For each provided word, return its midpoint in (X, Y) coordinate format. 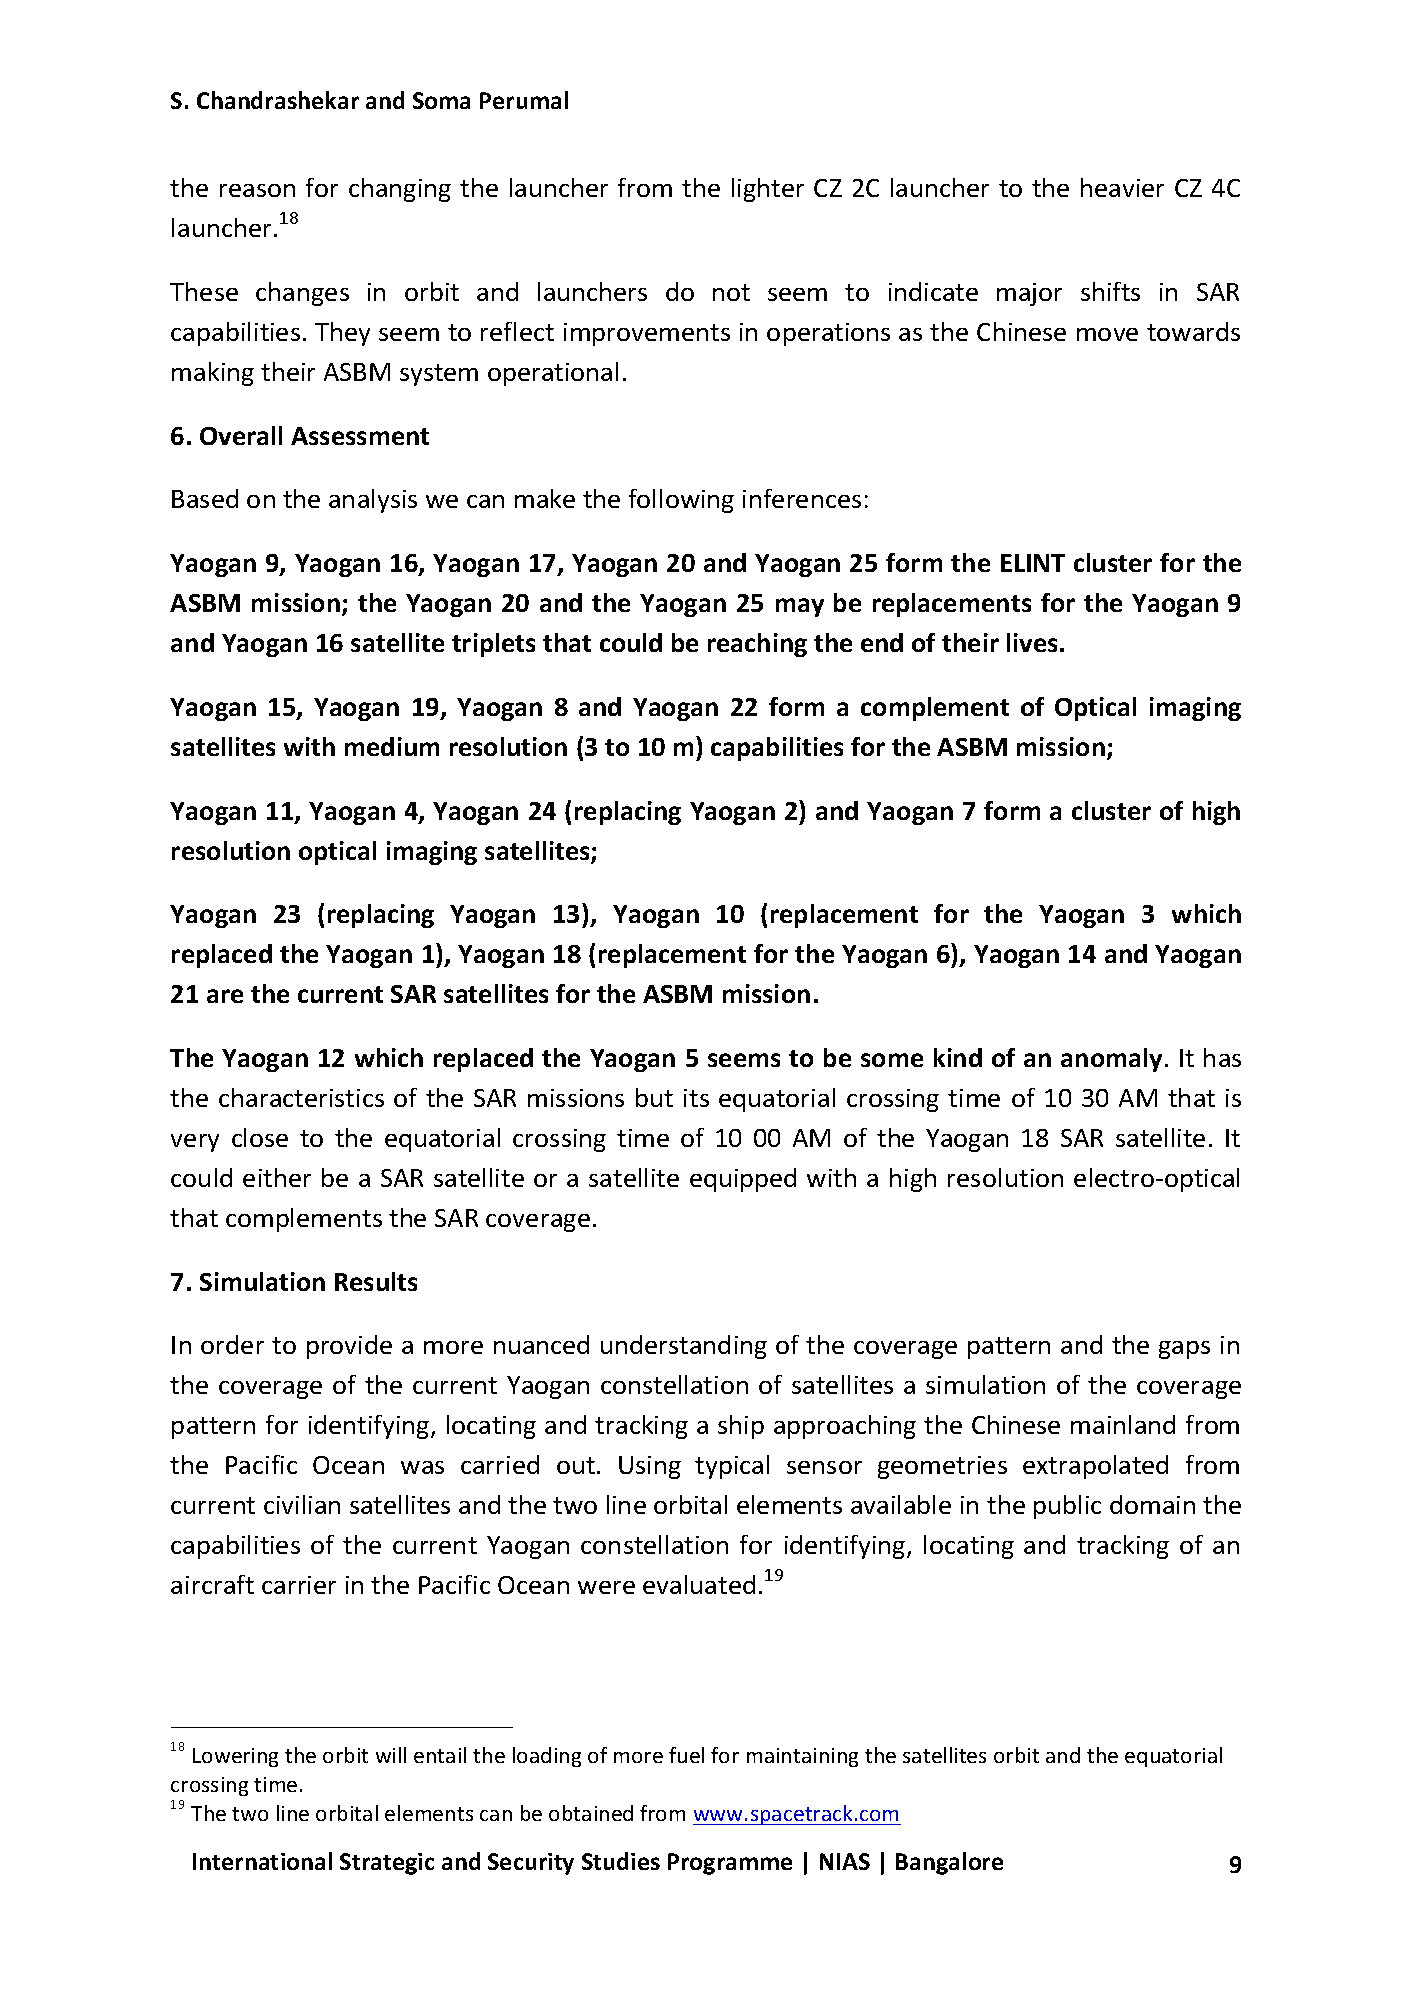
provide (349, 1347)
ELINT (1033, 563)
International (262, 1861)
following (681, 501)
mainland (1123, 1424)
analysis (373, 501)
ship (741, 1427)
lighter (768, 190)
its (696, 1098)
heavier (1122, 187)
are (225, 996)
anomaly (1111, 1060)
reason (257, 190)
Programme (730, 1864)
